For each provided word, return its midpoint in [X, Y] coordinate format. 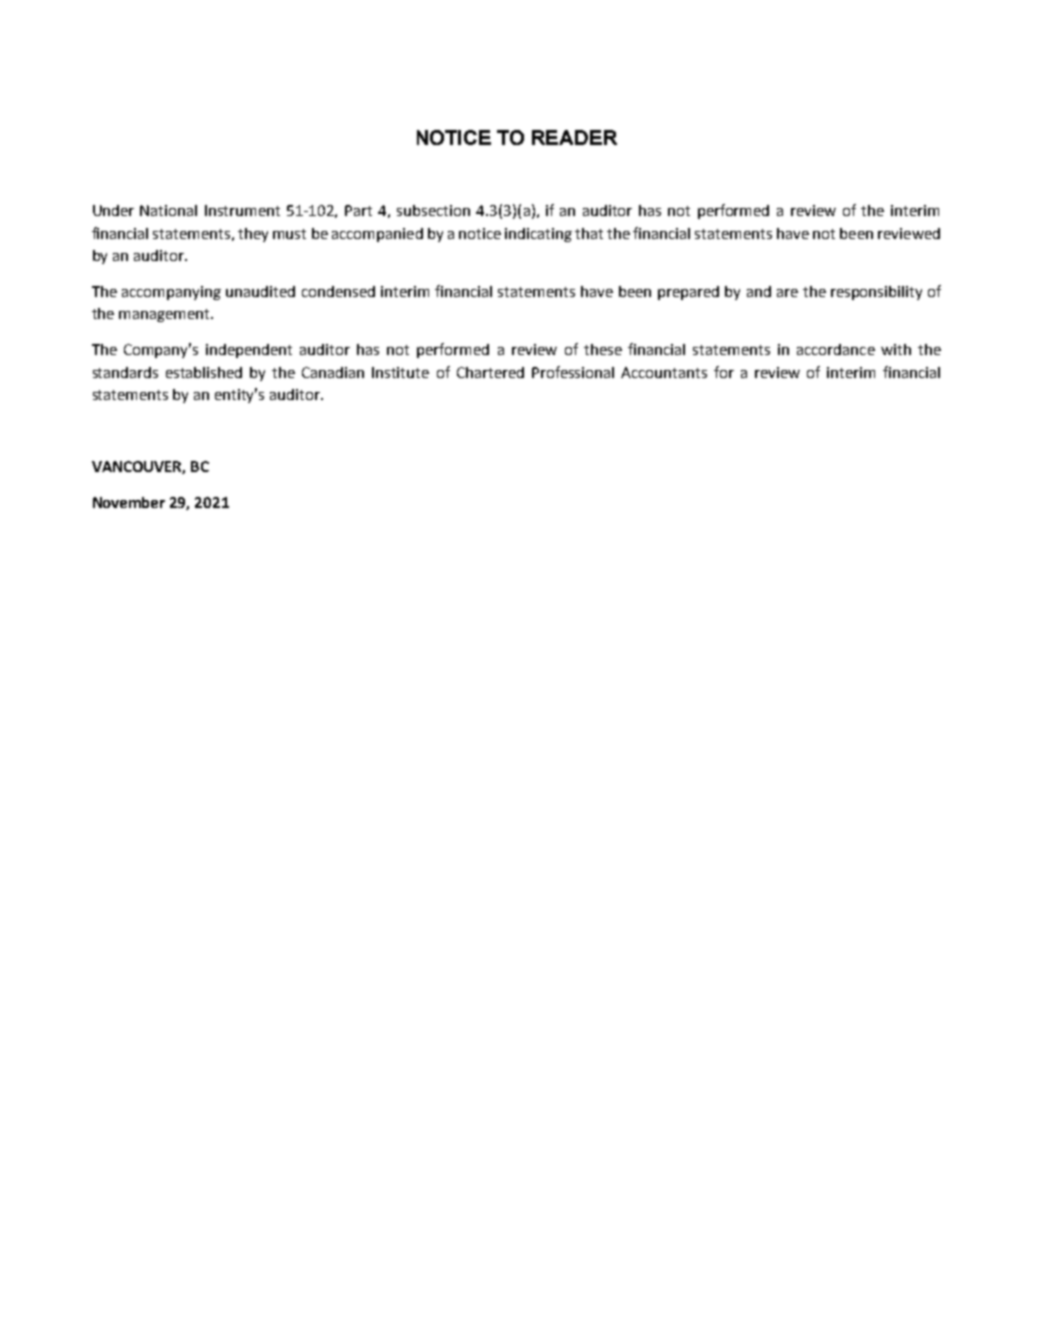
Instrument [242, 210]
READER [574, 137]
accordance [836, 349]
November [129, 502]
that [589, 233]
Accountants [664, 372]
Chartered [490, 372]
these [603, 349]
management [165, 315]
